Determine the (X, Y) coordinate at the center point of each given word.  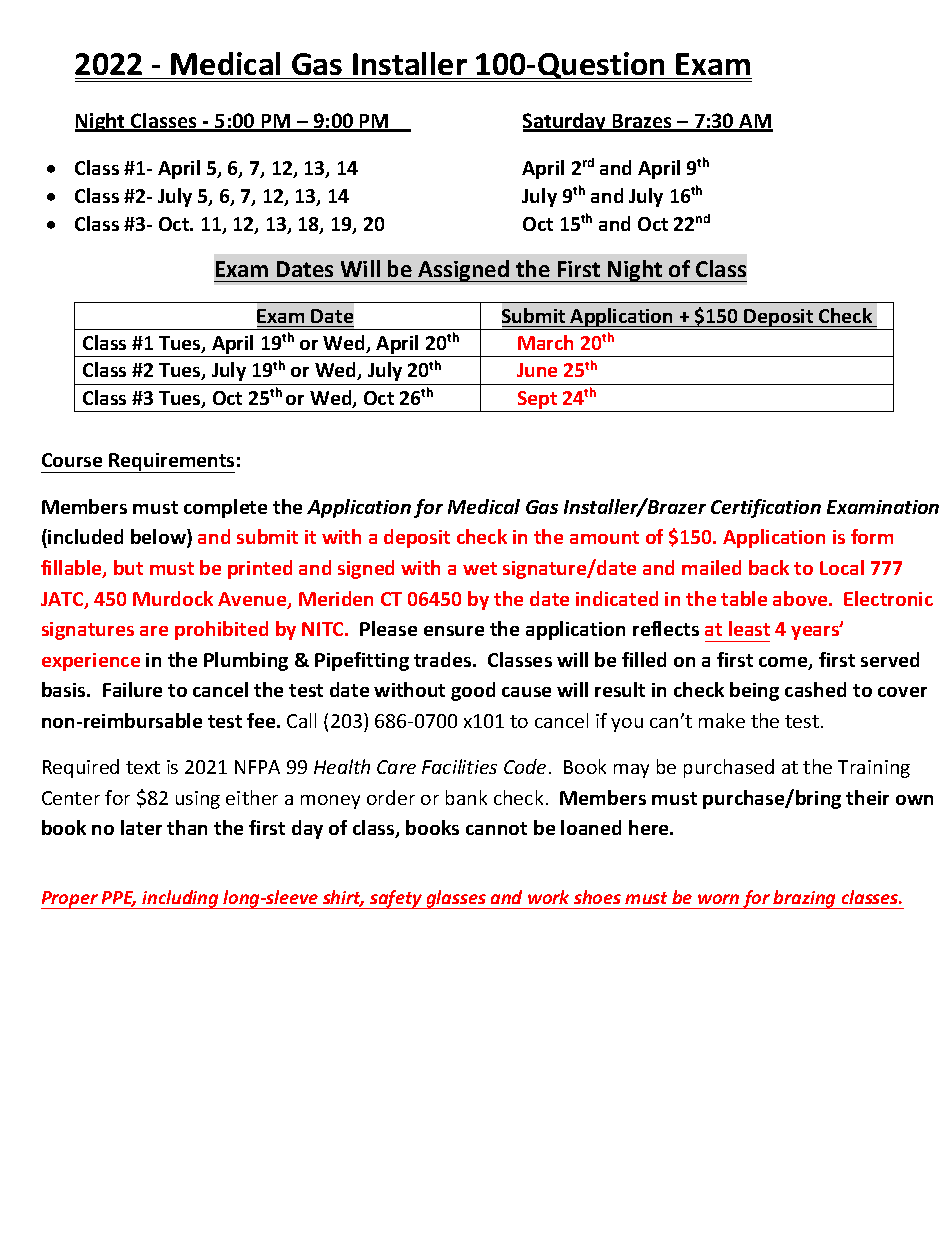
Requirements (171, 463)
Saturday (566, 122)
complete (225, 508)
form (872, 536)
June (537, 370)
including (181, 899)
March (545, 342)
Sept (537, 401)
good (473, 691)
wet (480, 568)
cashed (815, 689)
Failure (132, 689)
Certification (766, 508)
